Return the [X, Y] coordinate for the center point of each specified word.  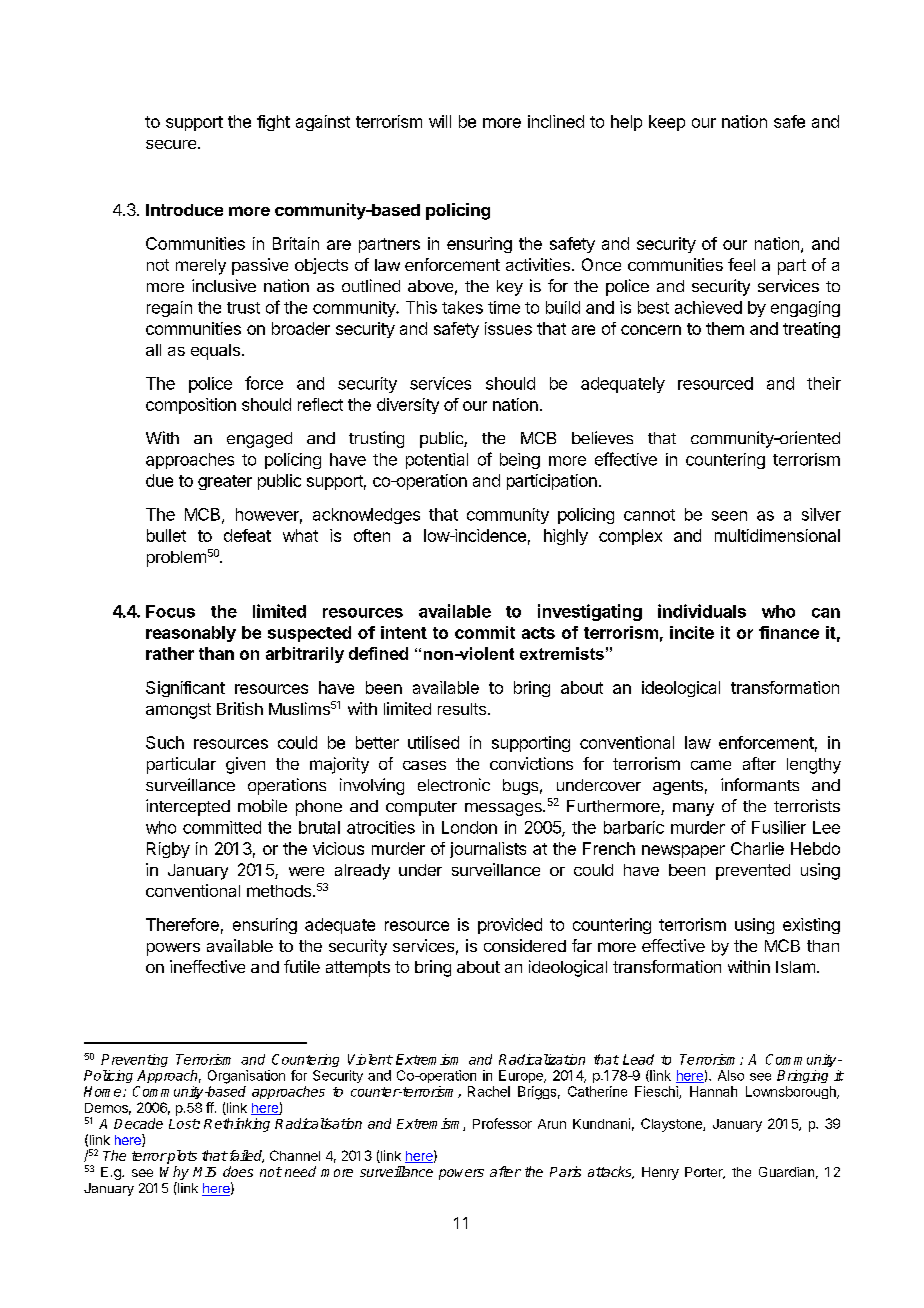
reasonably [191, 634]
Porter [705, 1173]
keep [667, 123]
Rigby [168, 850]
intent [404, 632]
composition [191, 406]
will [440, 121]
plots [181, 1157]
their [824, 383]
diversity [408, 406]
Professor [502, 1123]
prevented [753, 872]
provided [510, 926]
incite [692, 632]
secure [172, 144]
